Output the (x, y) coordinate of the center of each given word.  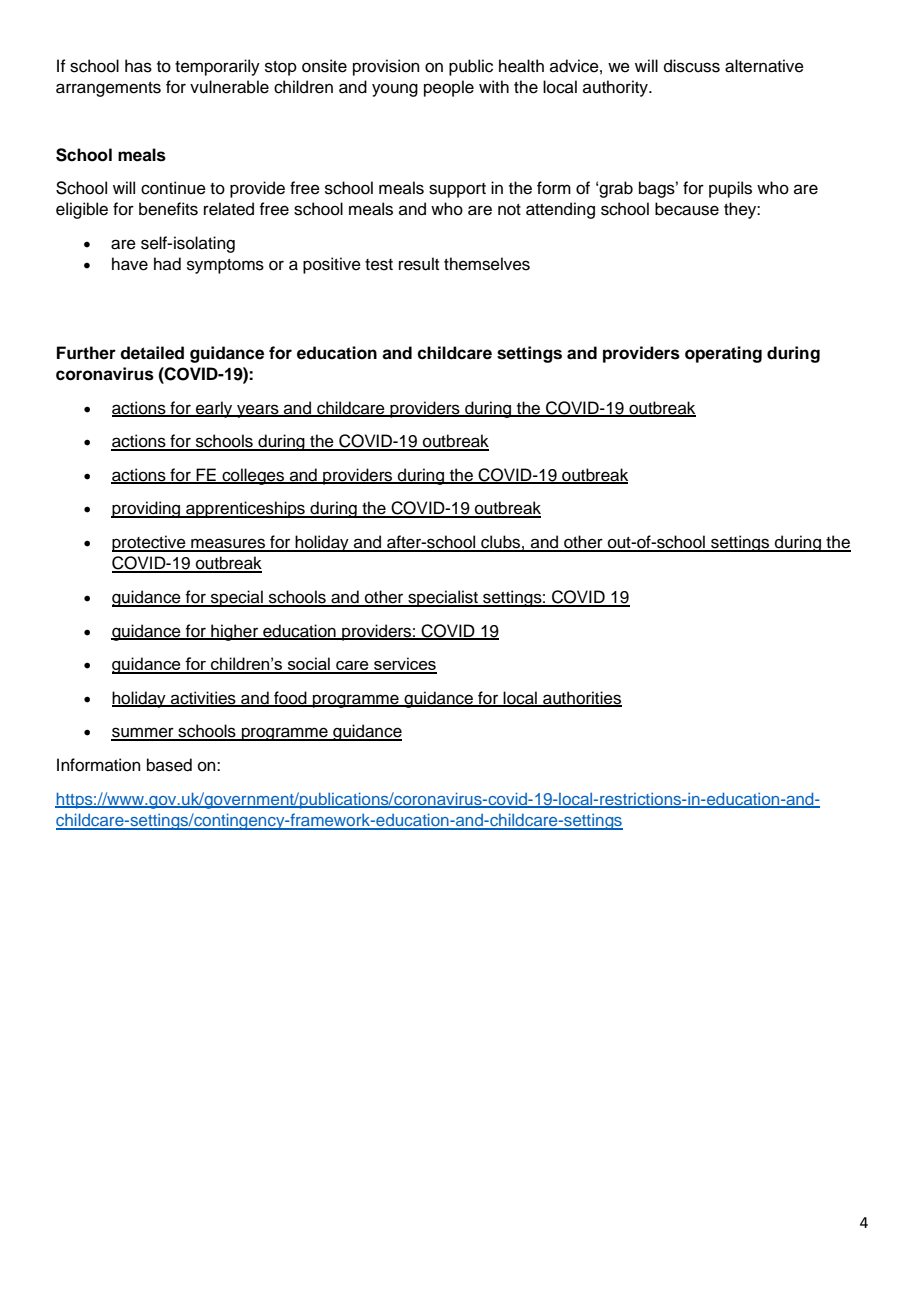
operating (723, 354)
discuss (692, 66)
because (687, 209)
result (419, 264)
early (214, 409)
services (404, 665)
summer (143, 733)
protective (150, 543)
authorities (581, 699)
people (449, 88)
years (258, 411)
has (138, 66)
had (167, 264)
